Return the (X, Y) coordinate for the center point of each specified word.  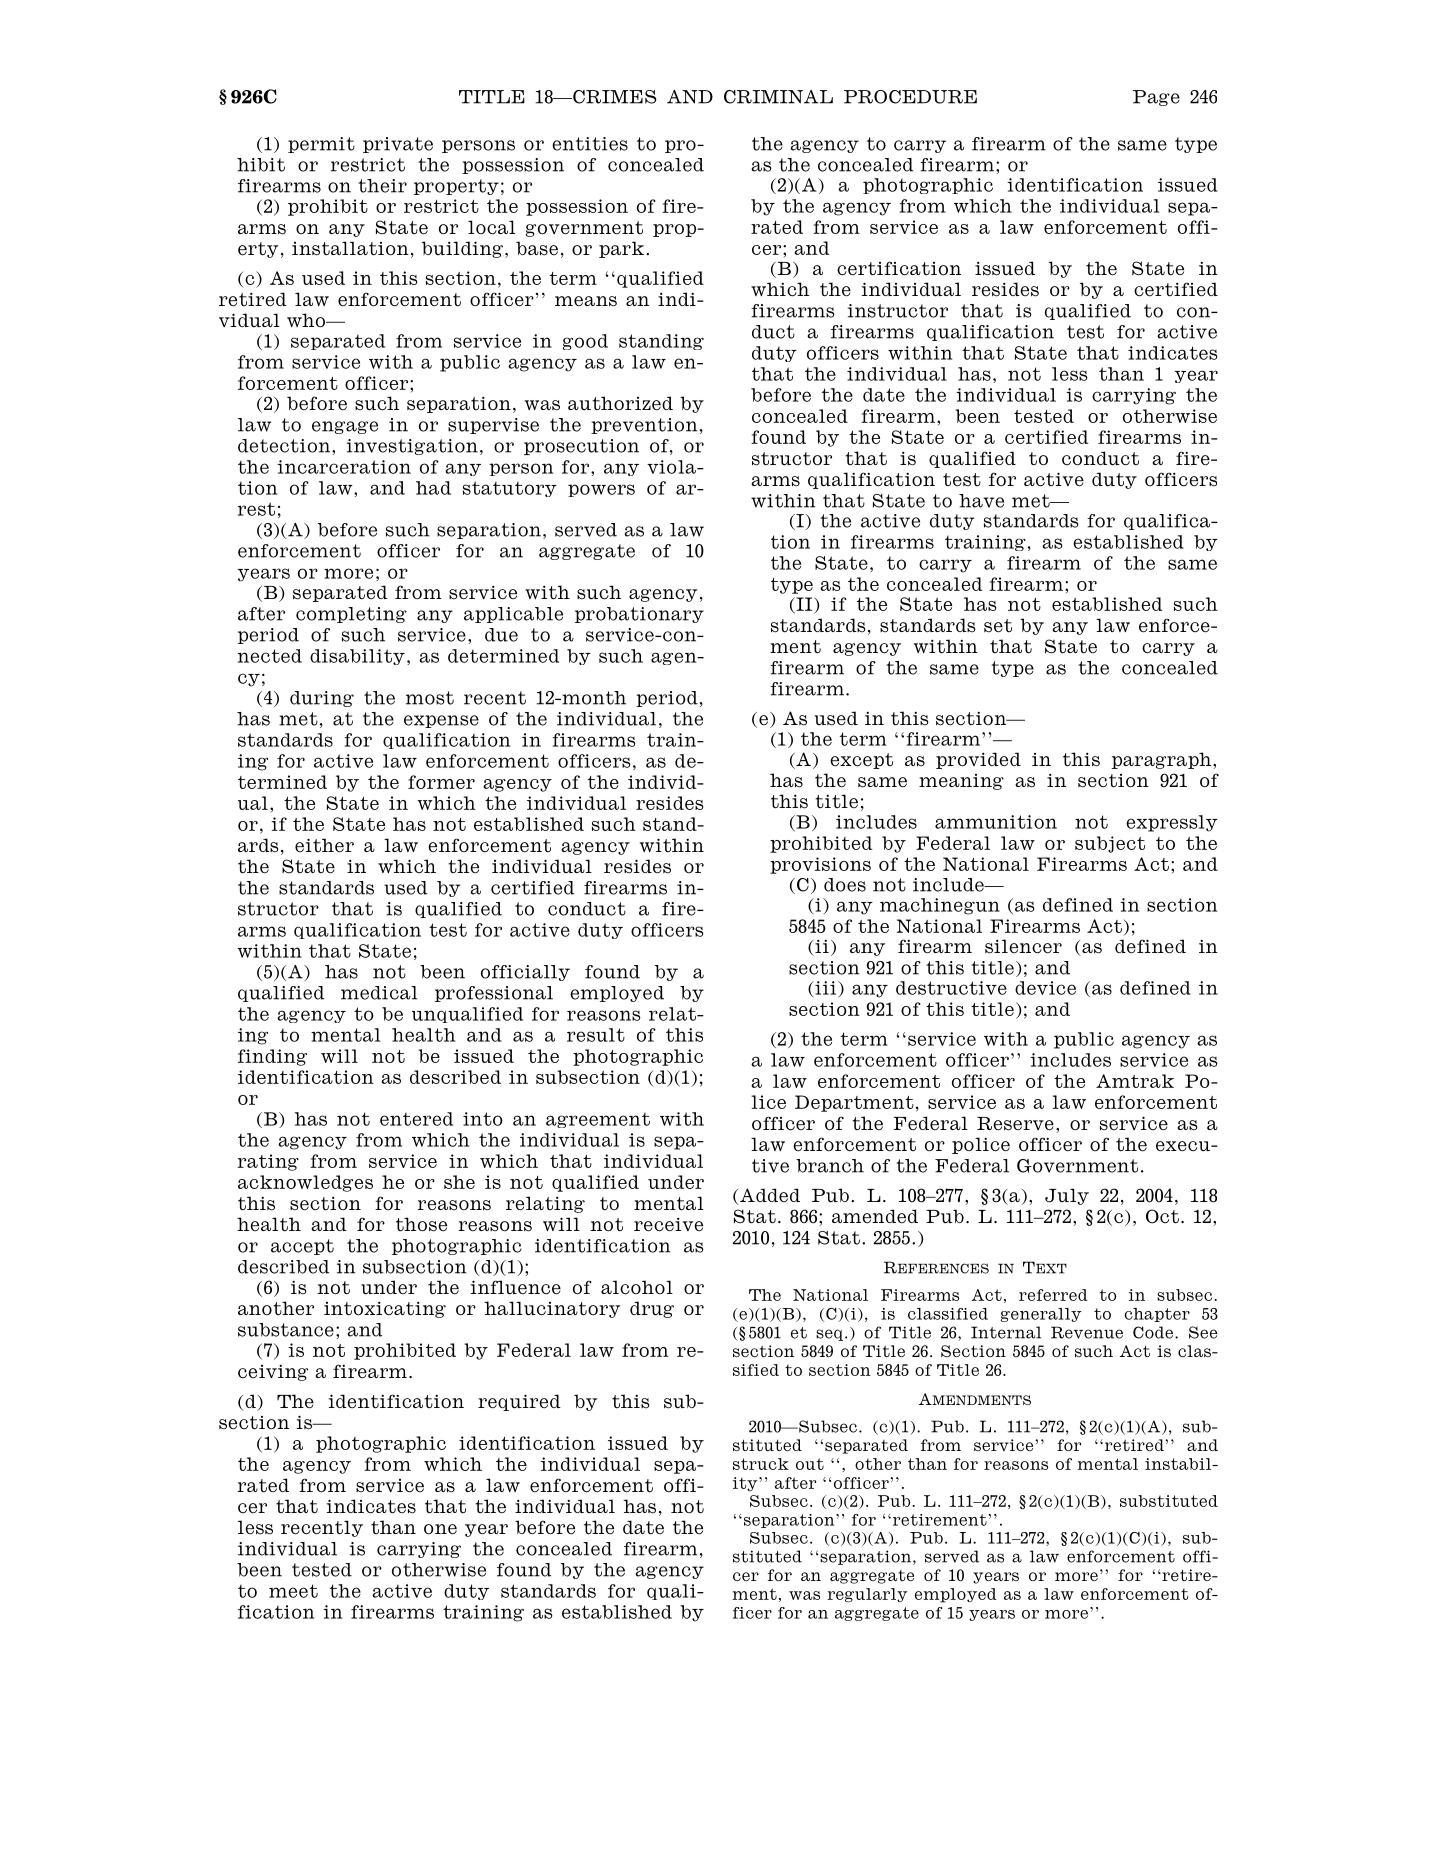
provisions (820, 865)
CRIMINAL (778, 97)
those (421, 1224)
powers (601, 490)
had (433, 488)
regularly (867, 1595)
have (981, 501)
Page (1156, 98)
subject (1110, 844)
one (440, 1529)
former (441, 782)
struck (761, 1464)
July (1067, 1196)
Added (769, 1196)
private (398, 145)
